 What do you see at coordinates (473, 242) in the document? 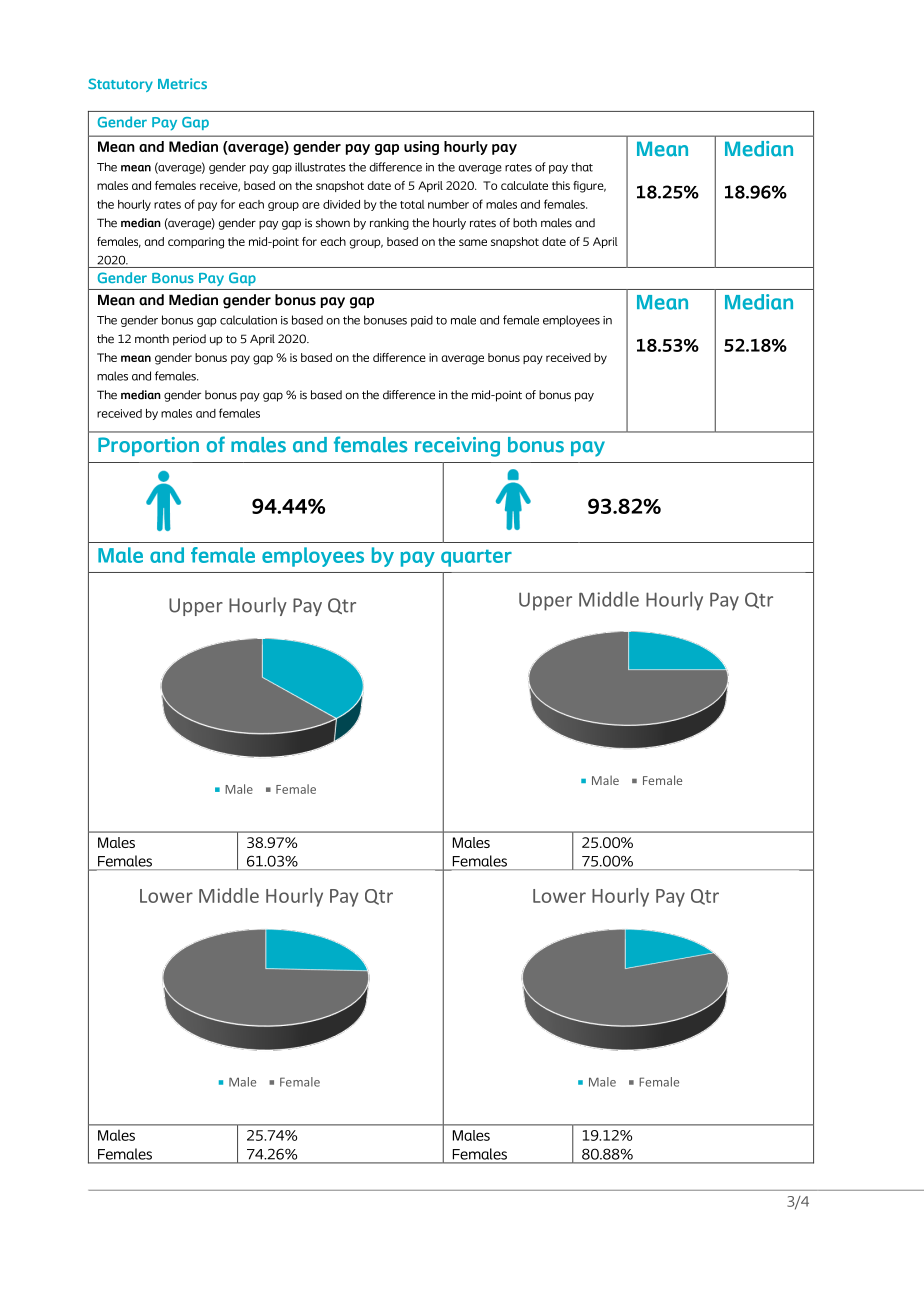
I see `same` at bounding box center [473, 242].
